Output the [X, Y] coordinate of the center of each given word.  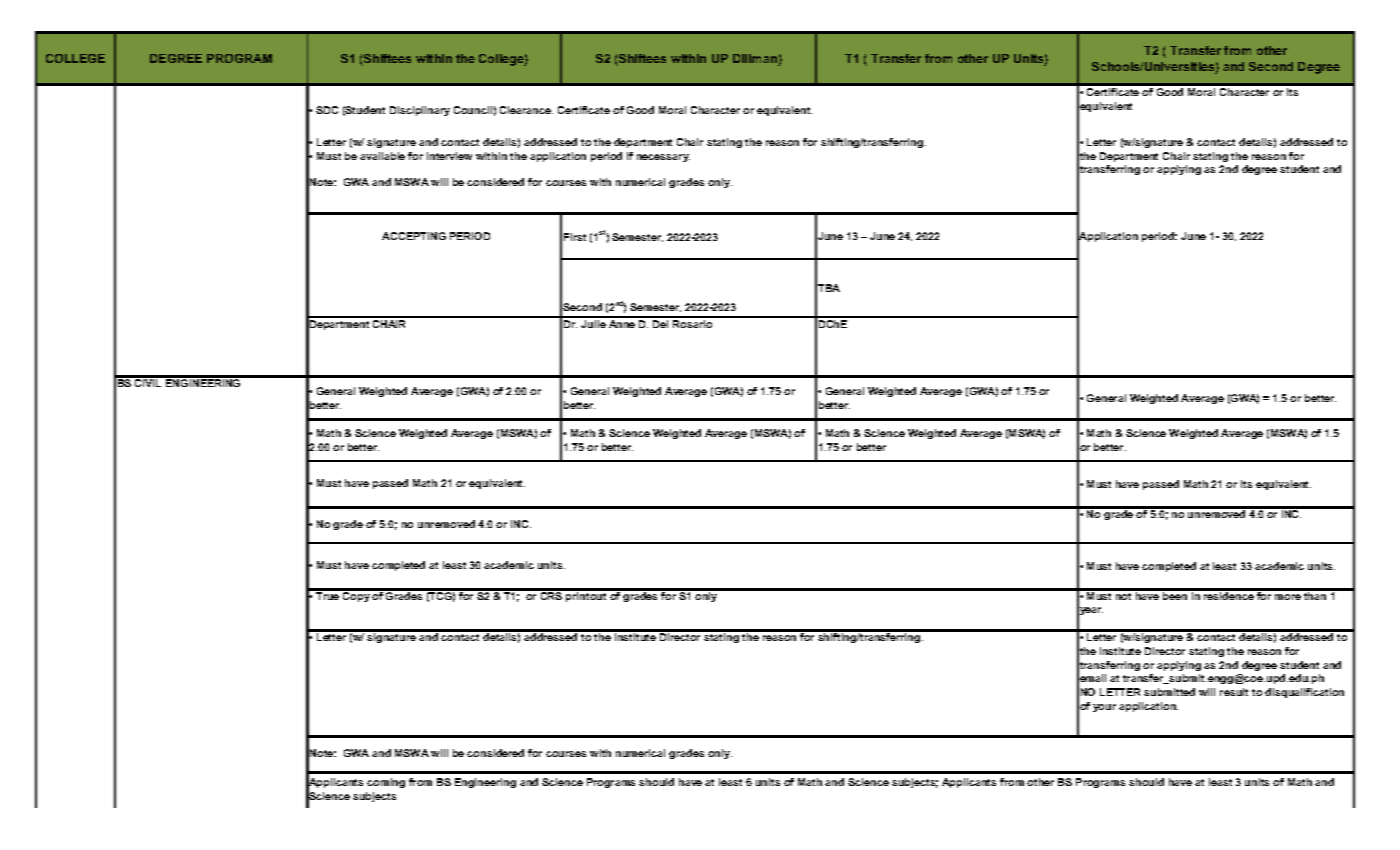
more [1288, 597]
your [1104, 708]
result [1234, 692]
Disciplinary [420, 111]
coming [386, 783]
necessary [663, 158]
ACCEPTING [414, 236]
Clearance [526, 110]
